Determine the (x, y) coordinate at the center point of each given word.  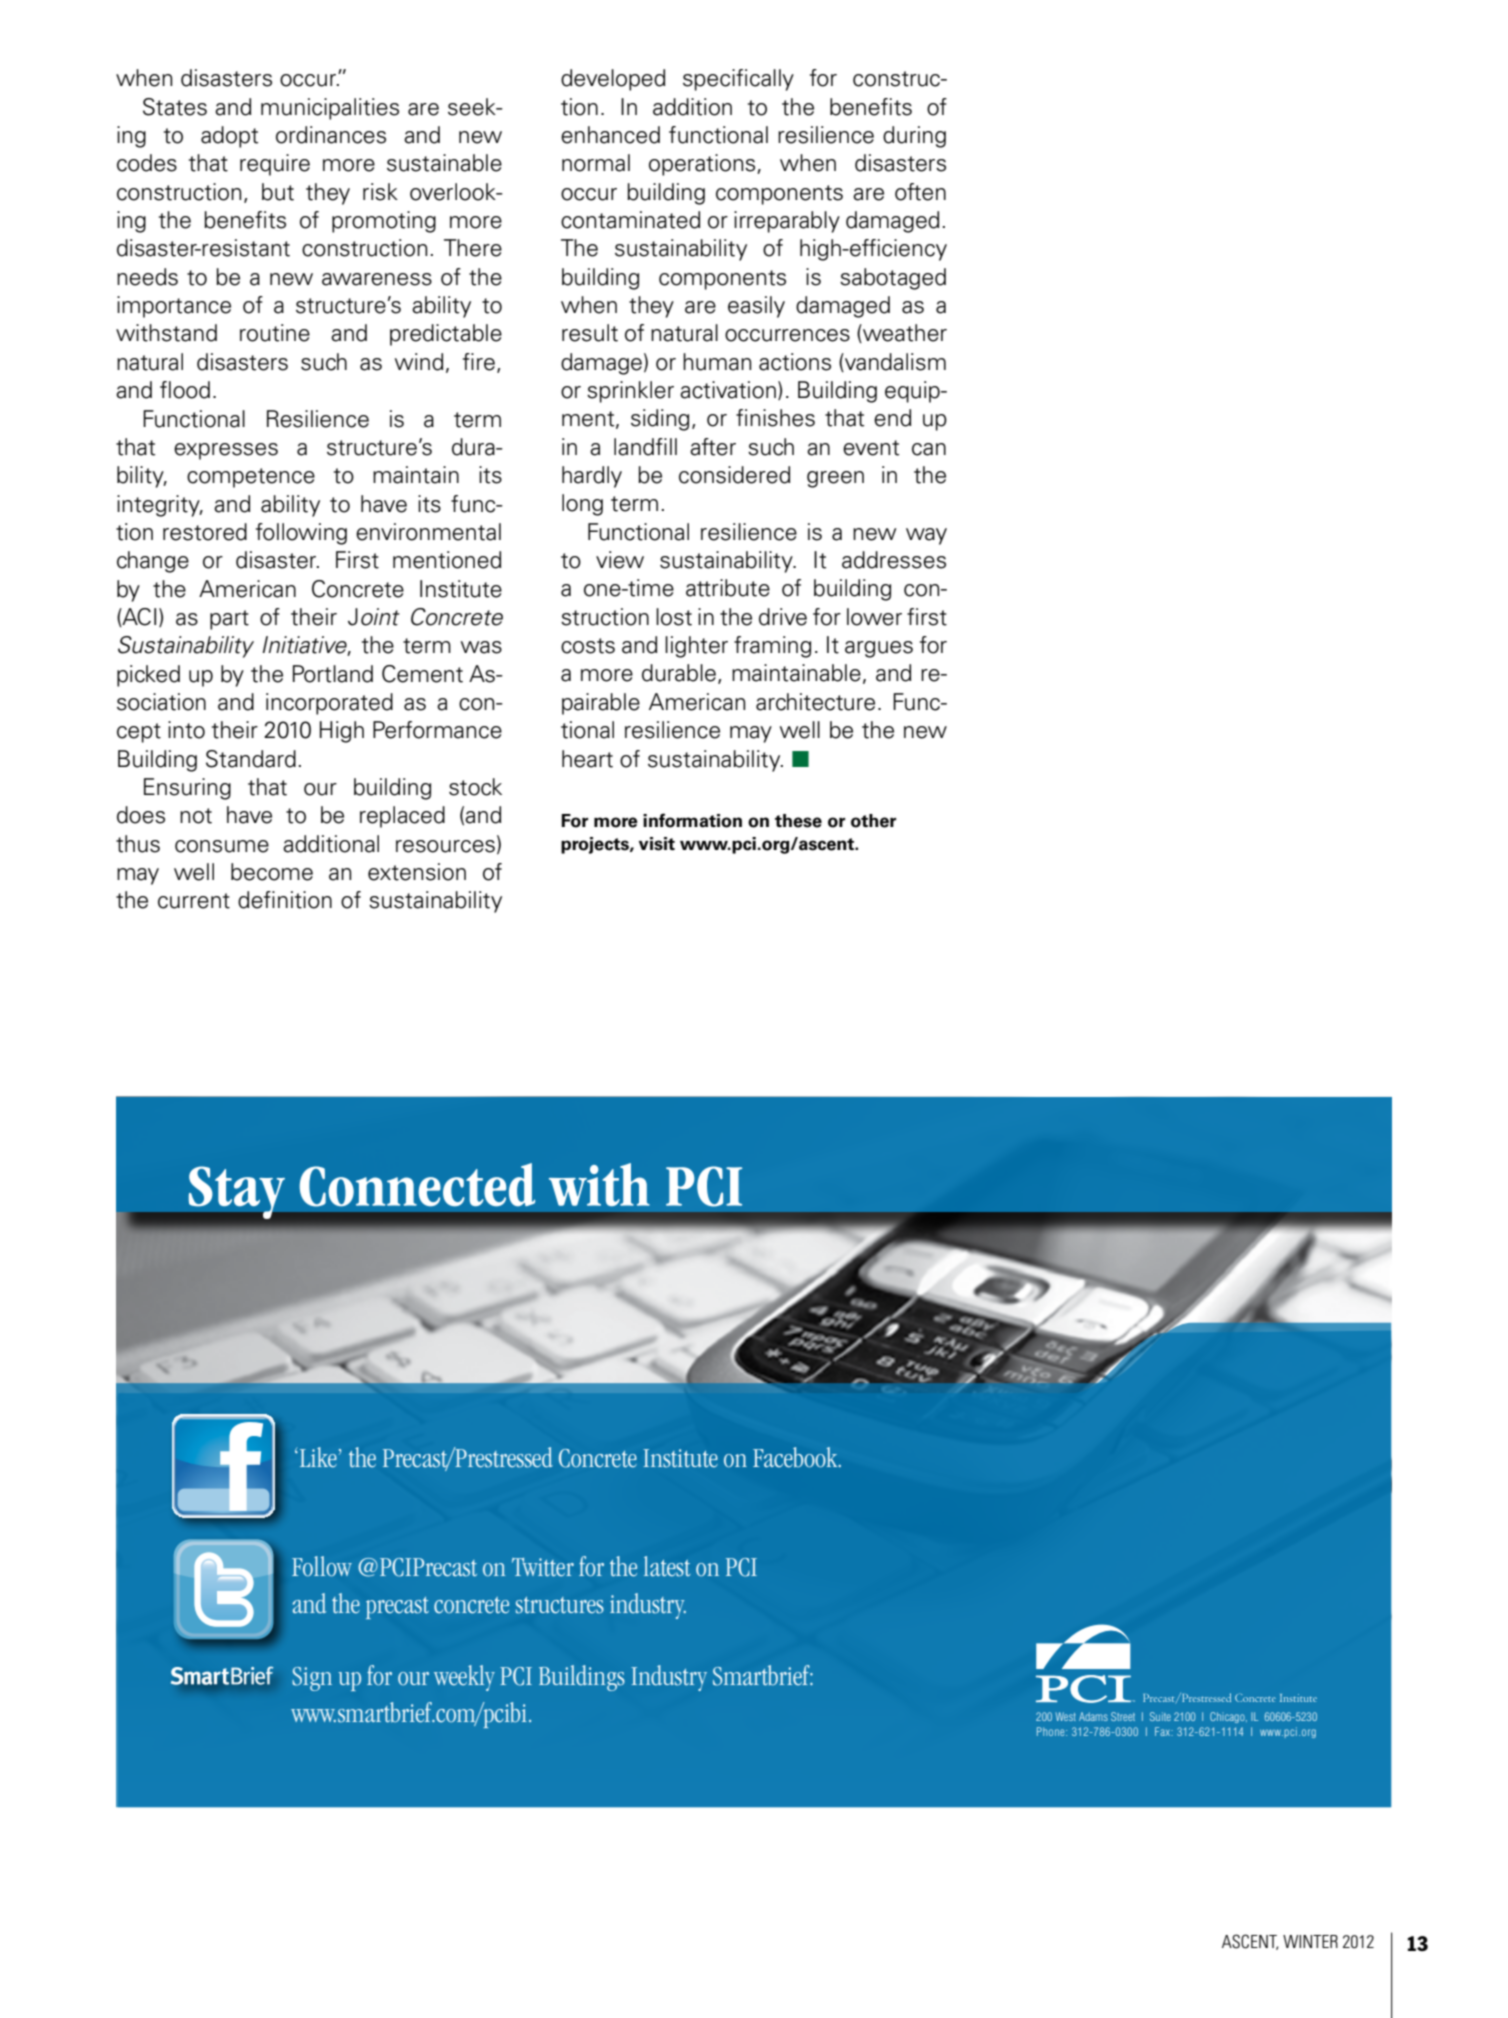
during (914, 137)
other (873, 821)
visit (657, 844)
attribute (728, 588)
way (926, 536)
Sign (312, 1679)
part (229, 620)
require (275, 165)
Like (317, 1457)
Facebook (796, 1457)
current (194, 901)
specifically (738, 80)
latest (667, 1566)
